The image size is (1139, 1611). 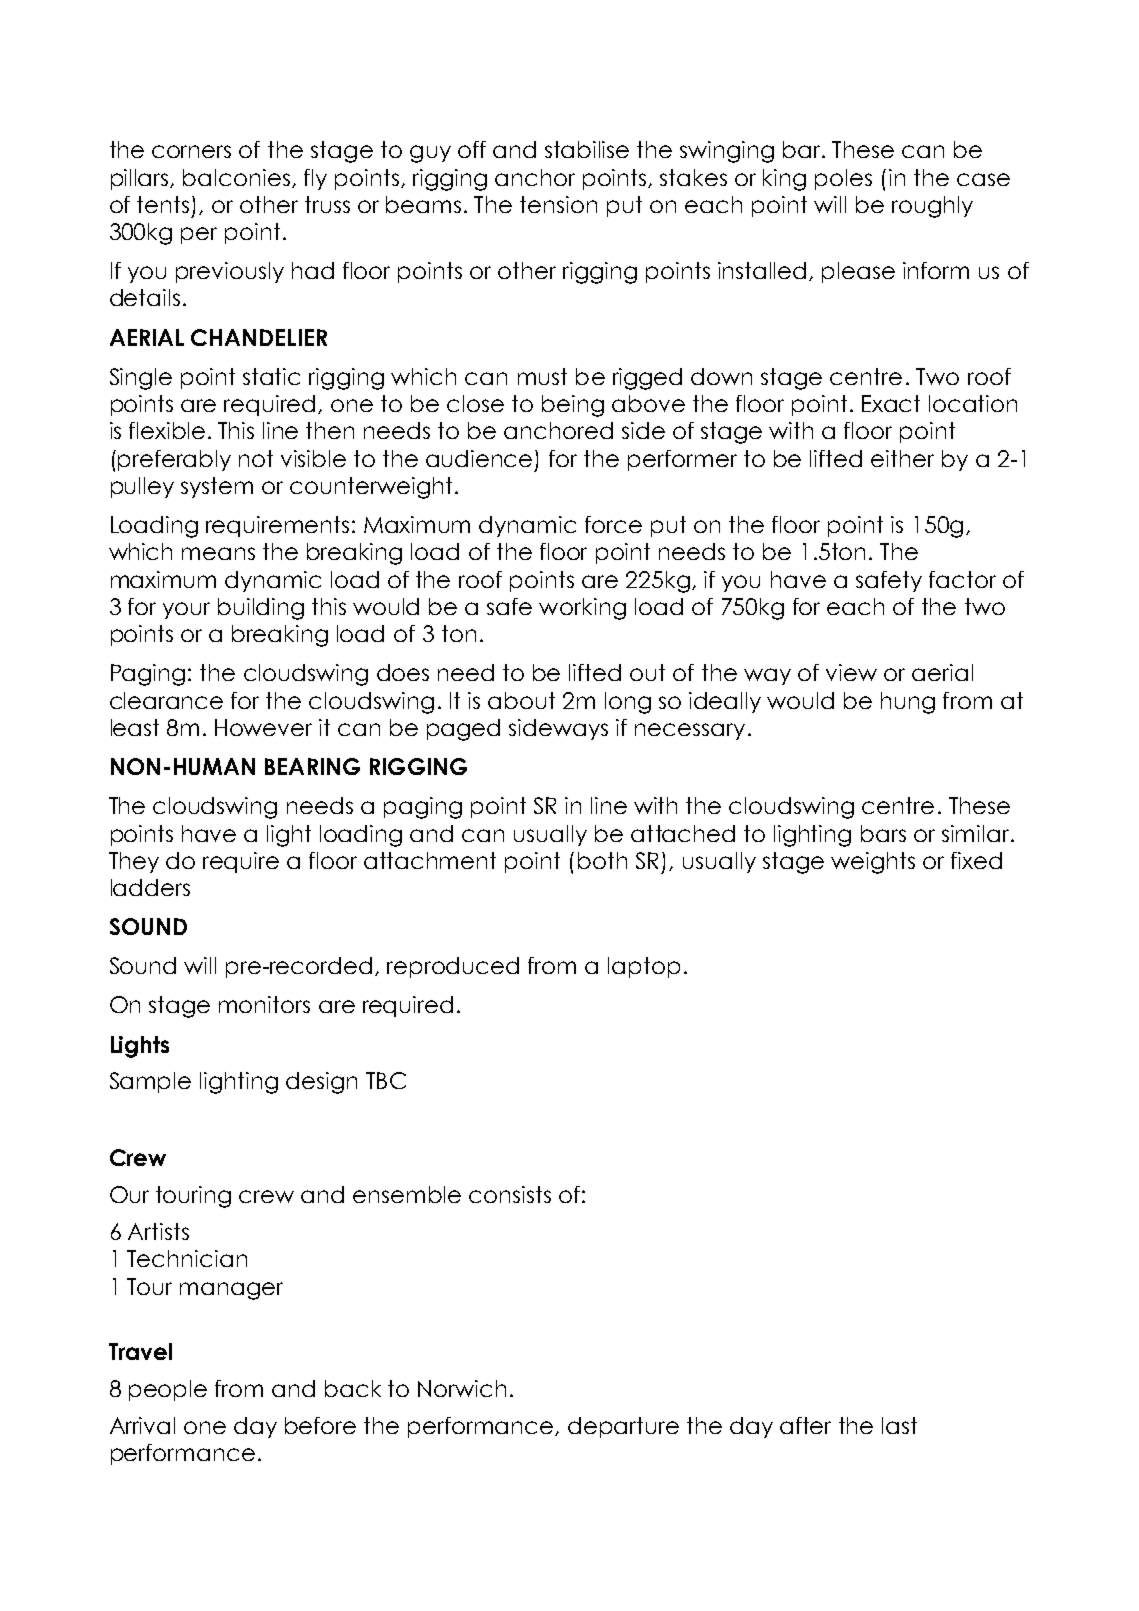 What do you see at coordinates (256, 458) in the screenshot?
I see `not` at bounding box center [256, 458].
